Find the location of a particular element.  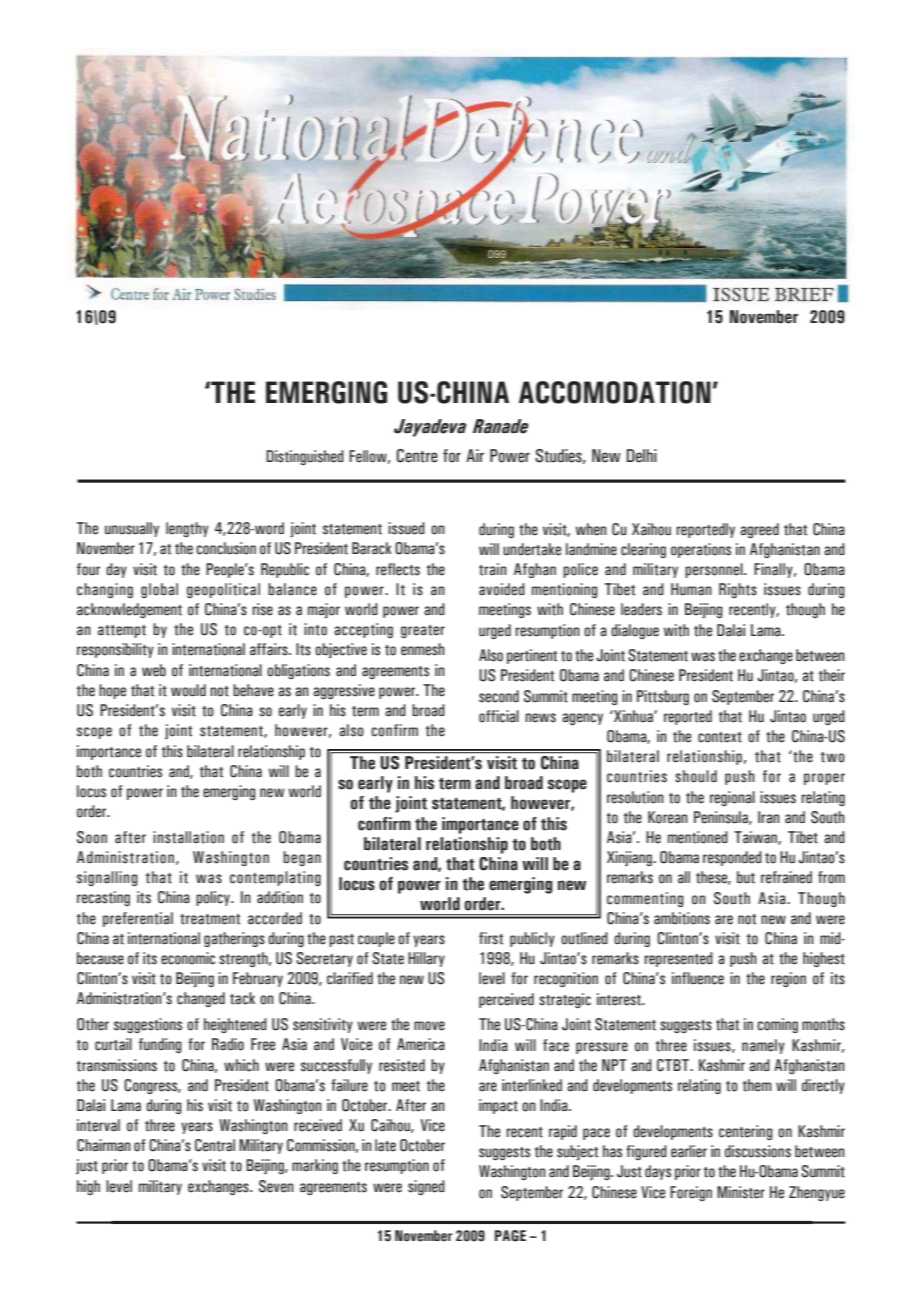

context is located at coordinates (720, 737).
